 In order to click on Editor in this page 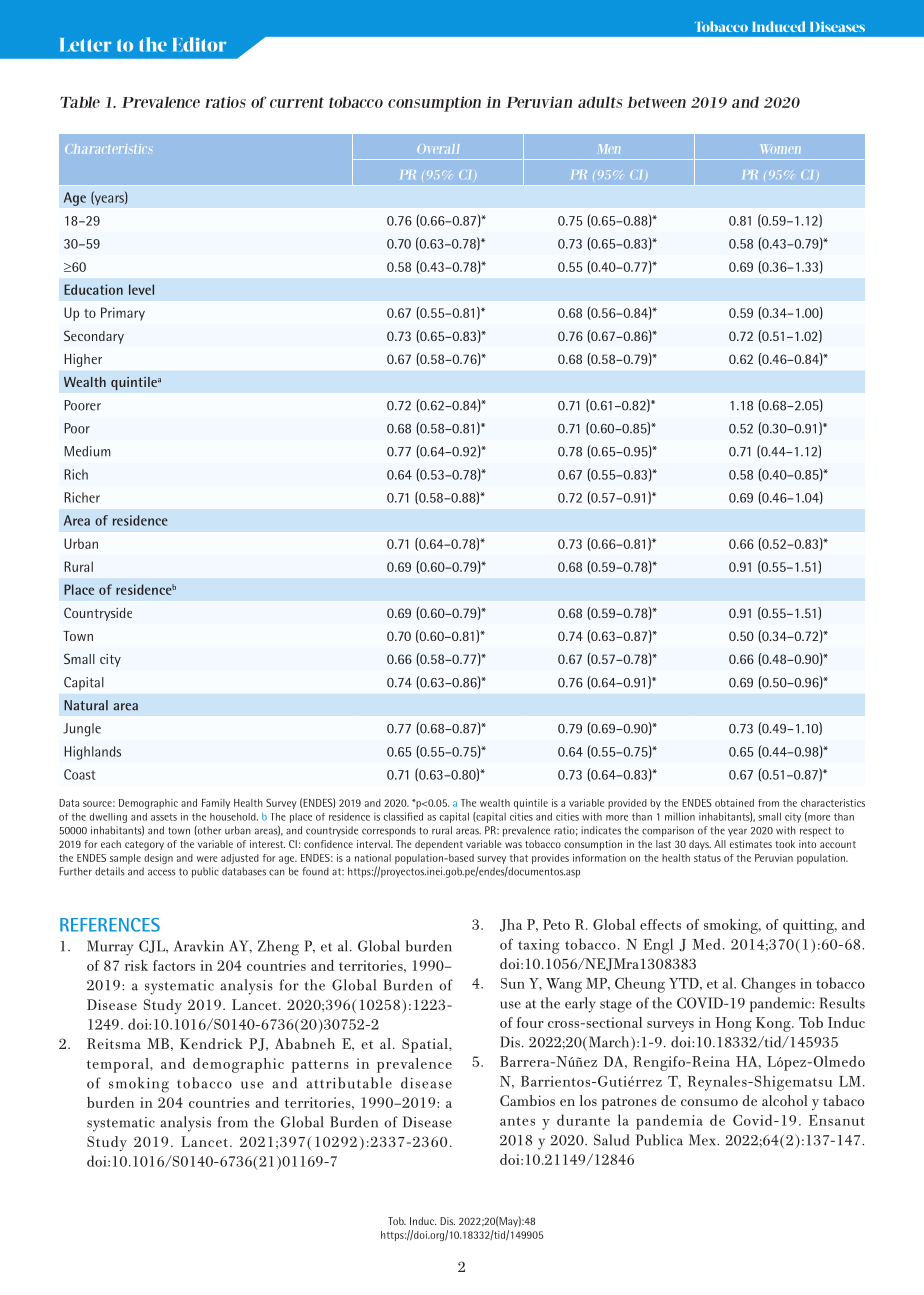, I will do `click(199, 44)`.
